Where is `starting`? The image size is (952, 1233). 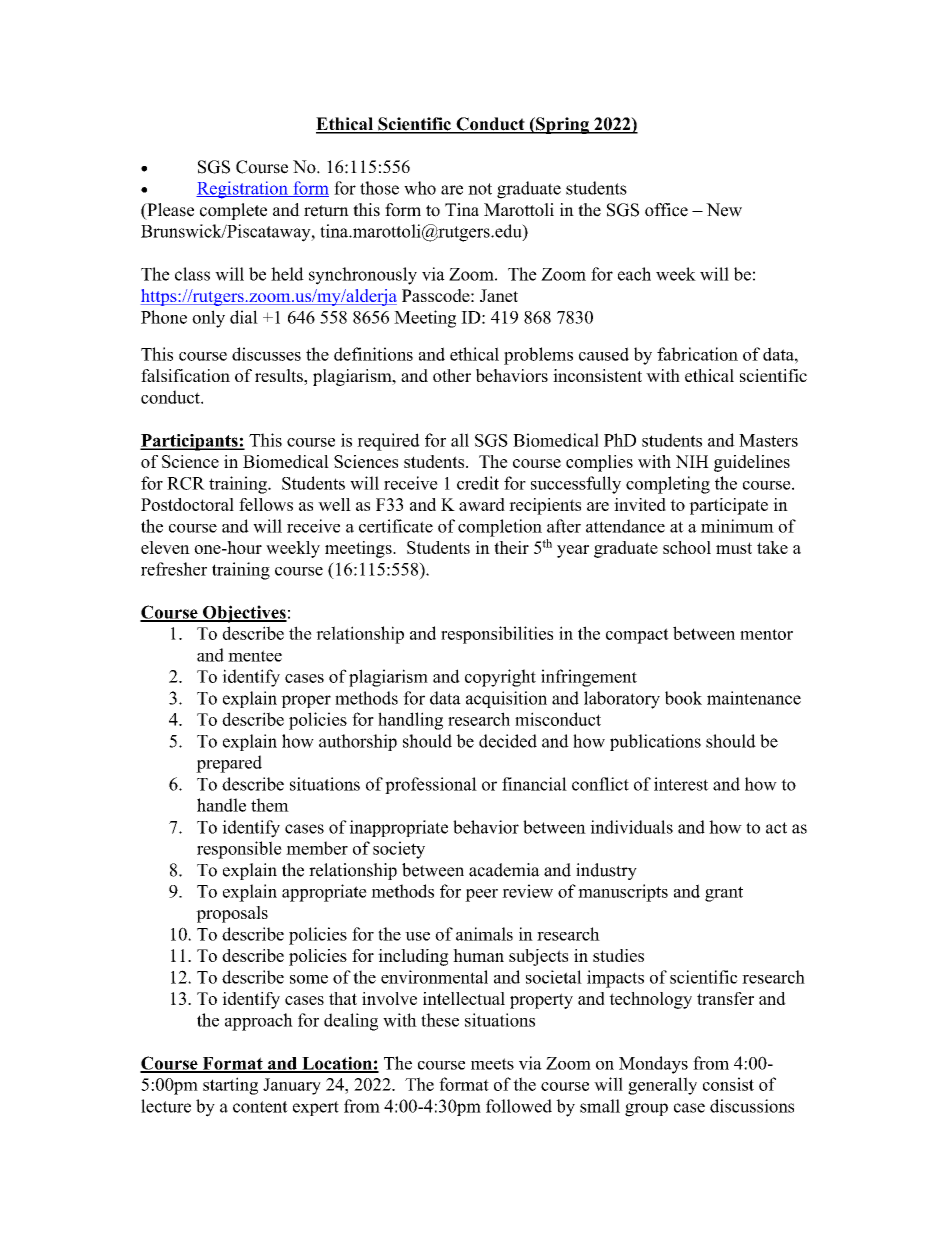 starting is located at coordinates (230, 1086).
